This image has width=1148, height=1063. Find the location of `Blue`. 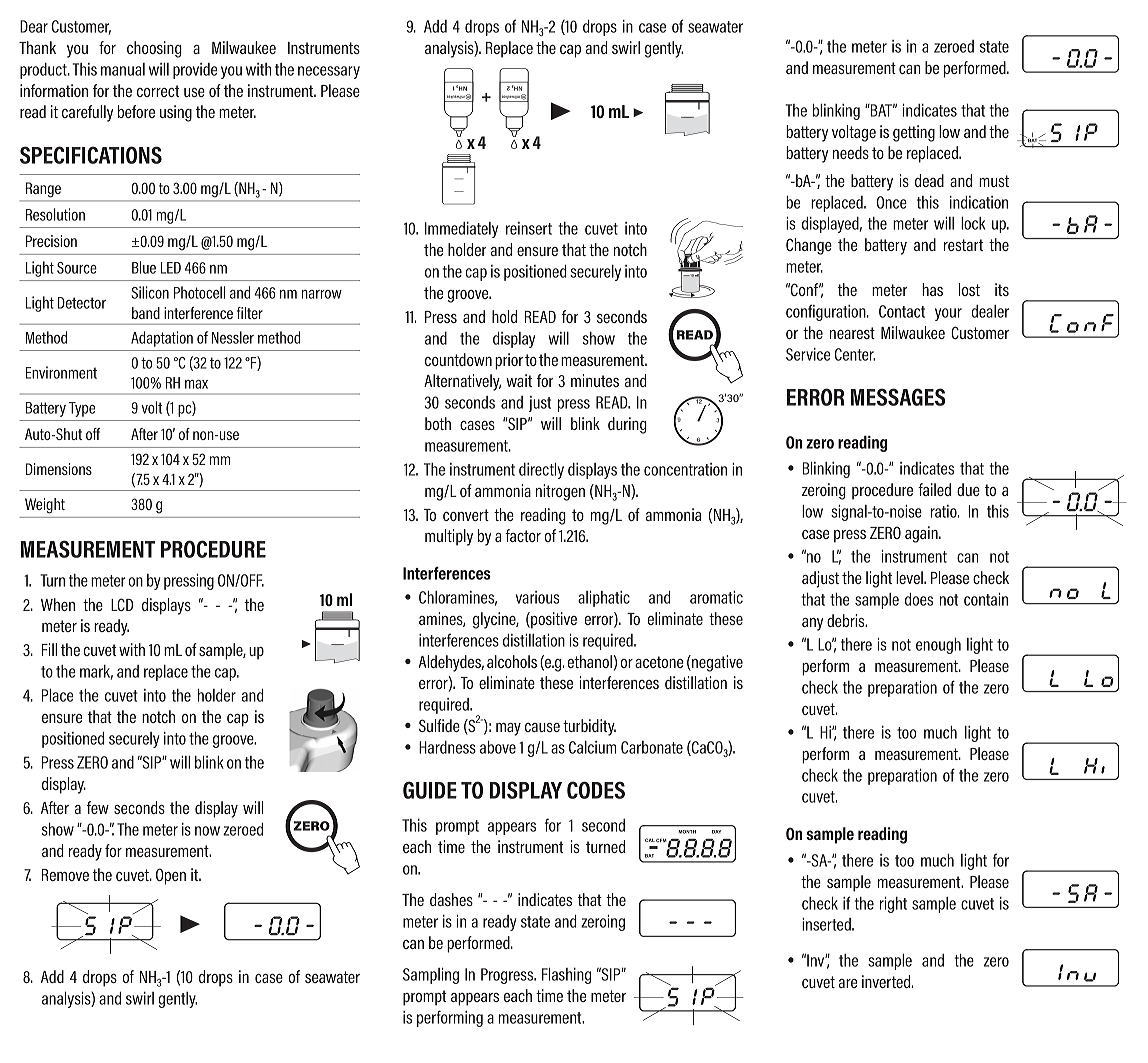

Blue is located at coordinates (144, 267).
